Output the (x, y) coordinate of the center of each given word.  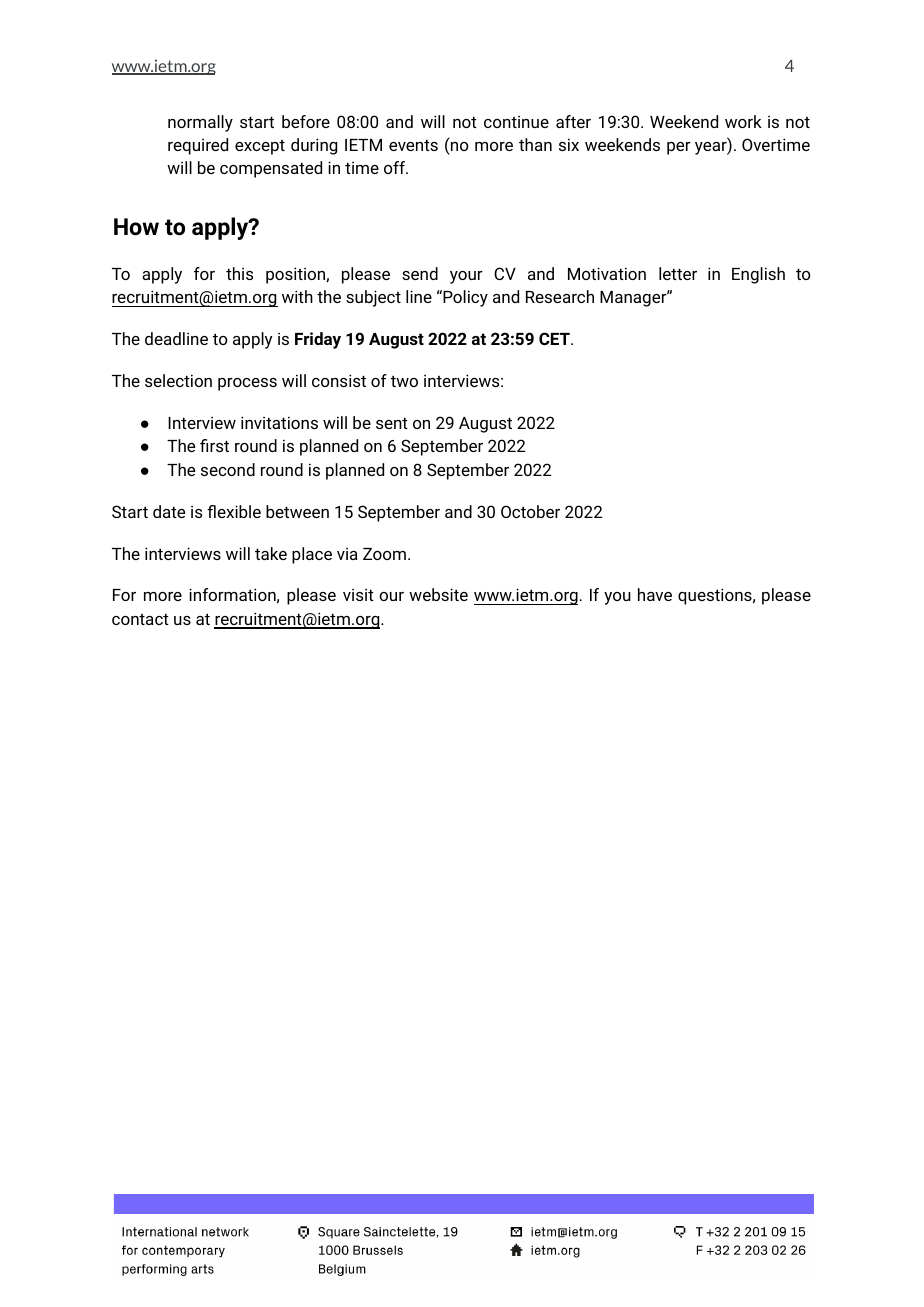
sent (392, 423)
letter (678, 273)
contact (140, 619)
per (679, 148)
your (466, 277)
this (239, 273)
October (530, 511)
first (214, 445)
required (198, 146)
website (438, 594)
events (413, 145)
